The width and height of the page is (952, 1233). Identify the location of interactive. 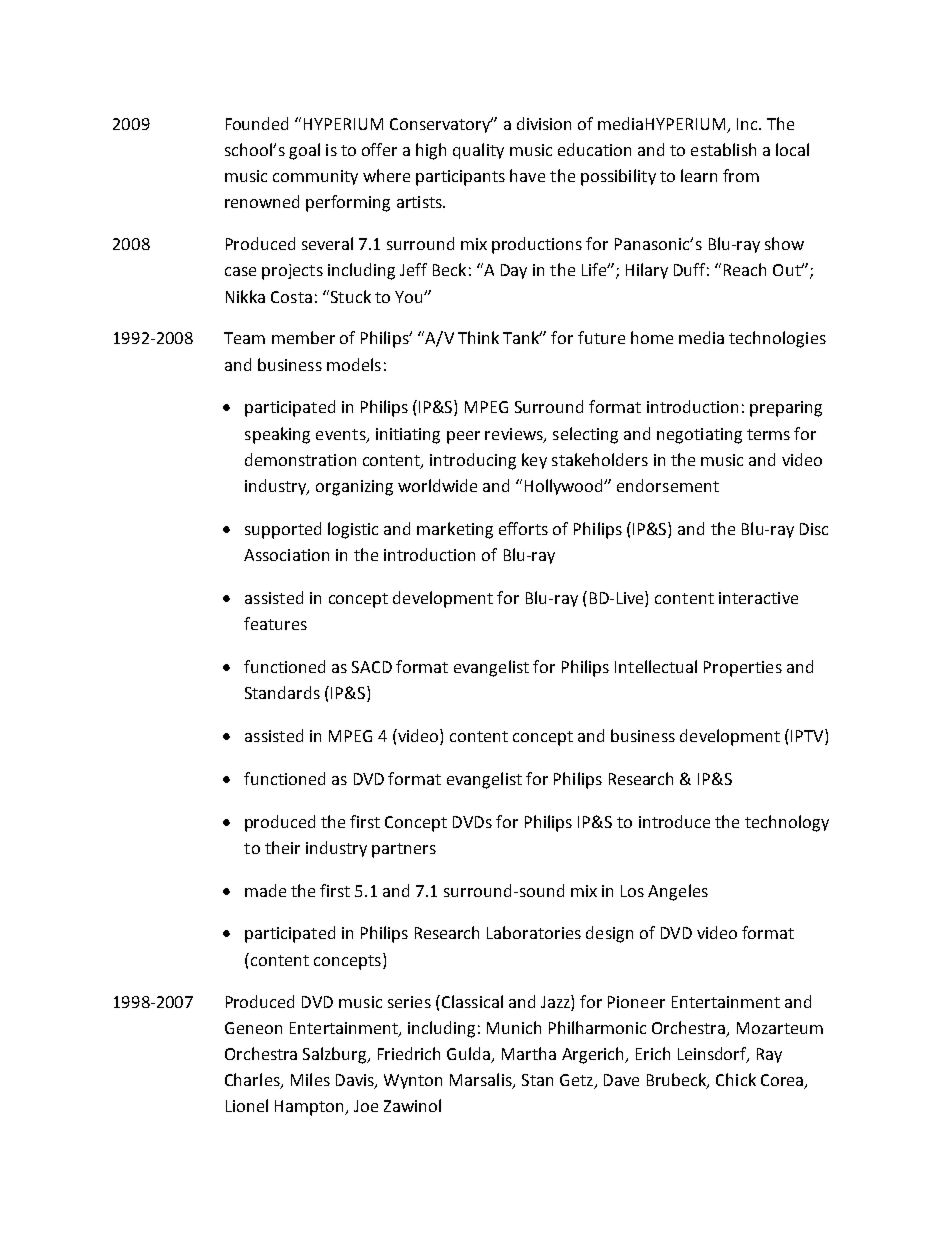
(758, 598).
